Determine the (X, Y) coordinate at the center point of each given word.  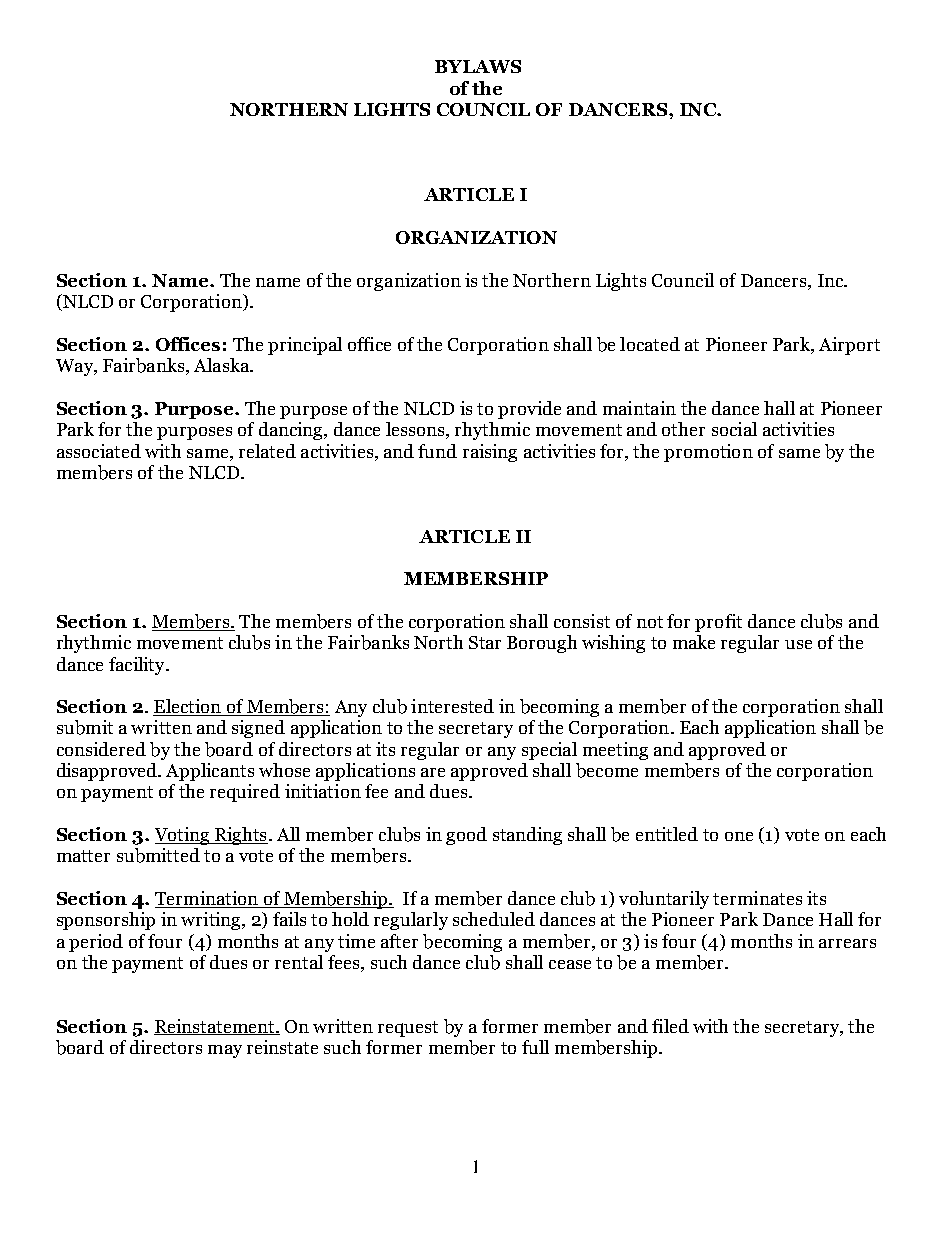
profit (718, 623)
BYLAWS (478, 66)
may (225, 1051)
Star (485, 642)
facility (138, 666)
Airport (849, 346)
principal (305, 346)
